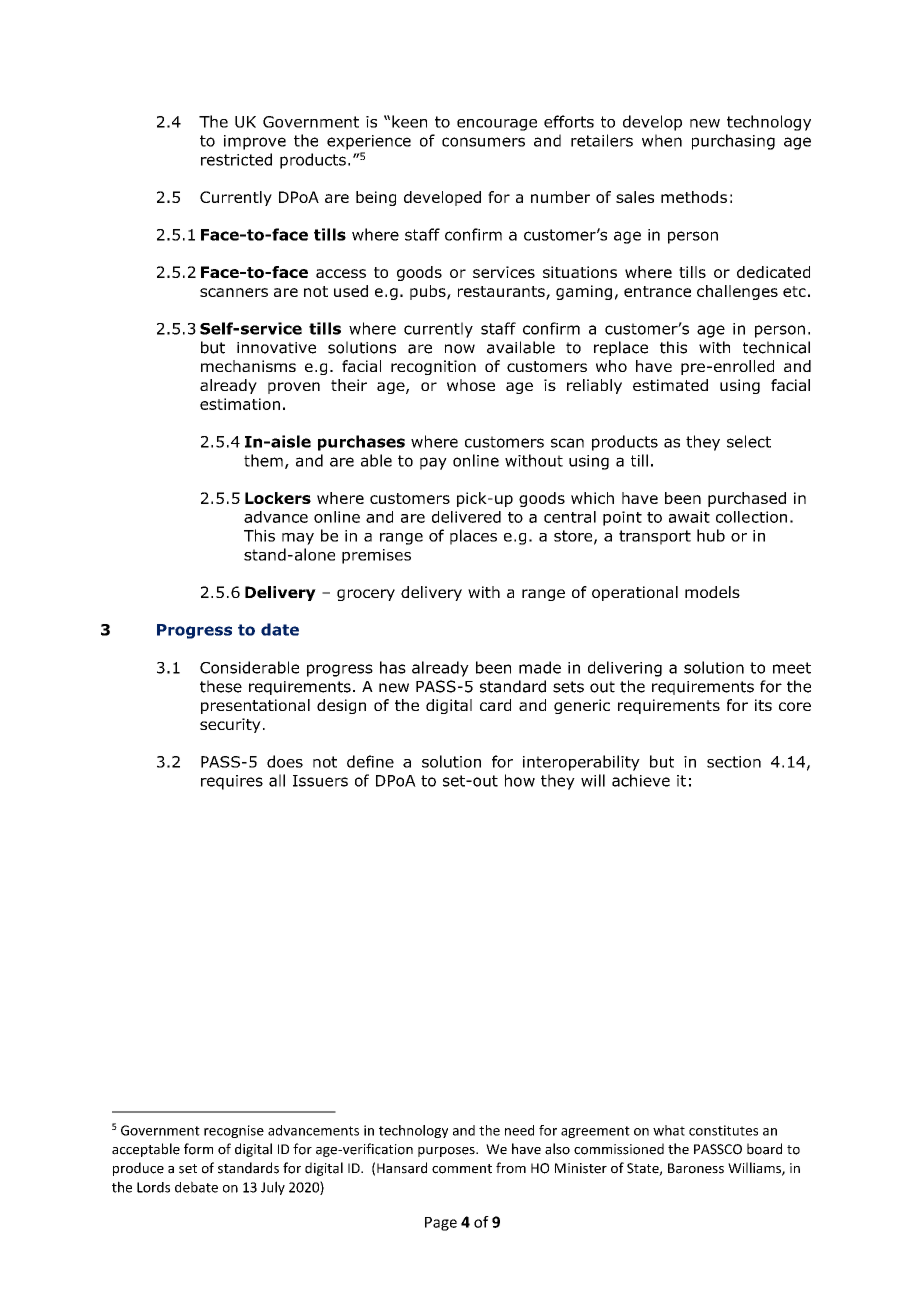 The width and height of the screenshot is (924, 1308). Describe the element at coordinates (733, 142) in the screenshot. I see `purchasing` at that location.
